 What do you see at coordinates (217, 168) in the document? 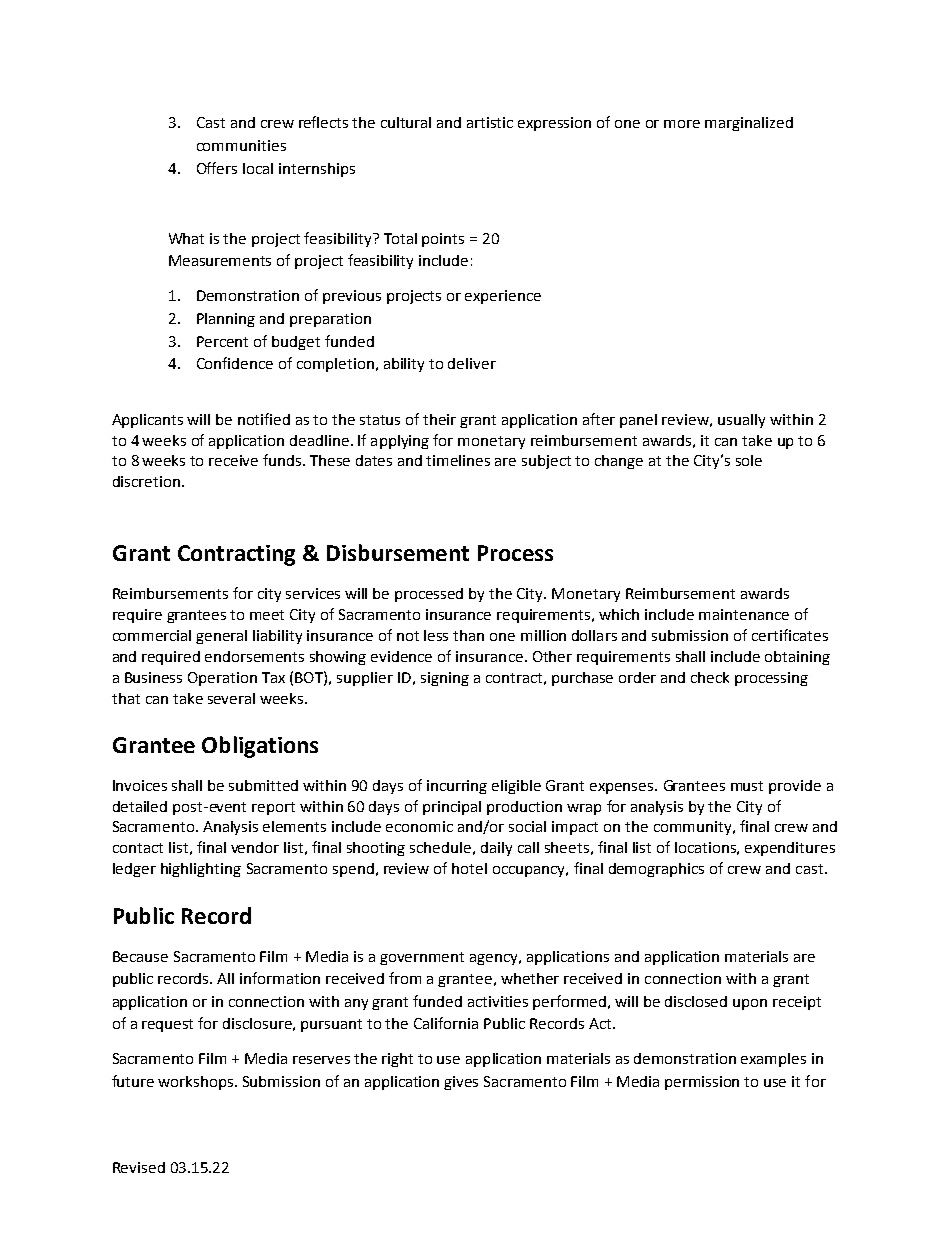
I see `Offers` at bounding box center [217, 168].
